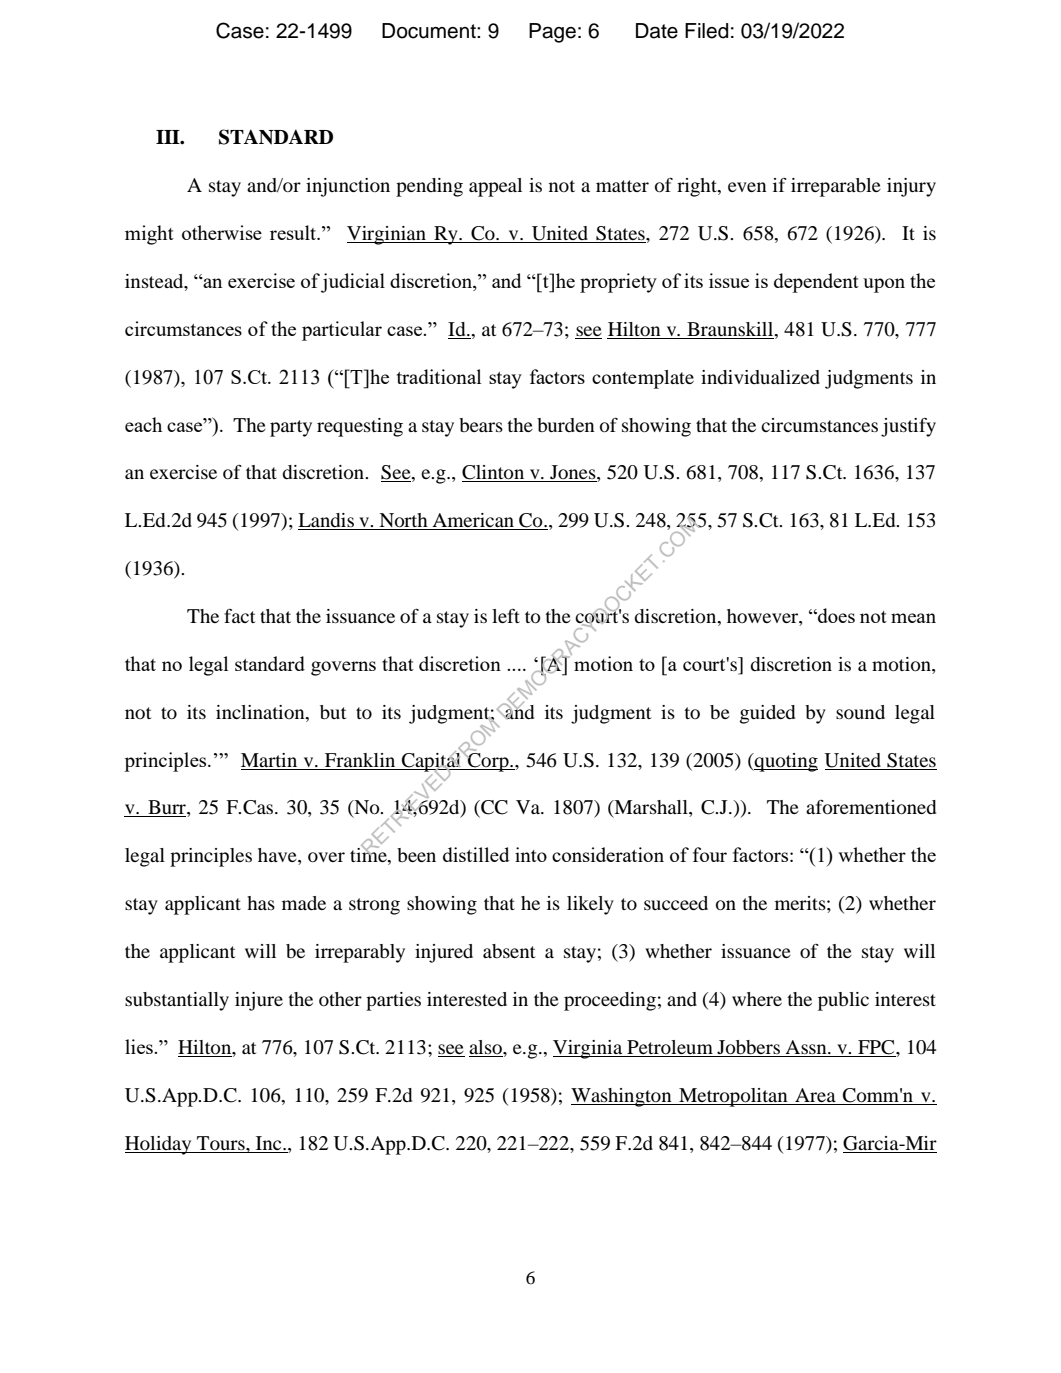 This screenshot has height=1373, width=1061. Describe the element at coordinates (618, 283) in the screenshot. I see `propriety` at that location.
